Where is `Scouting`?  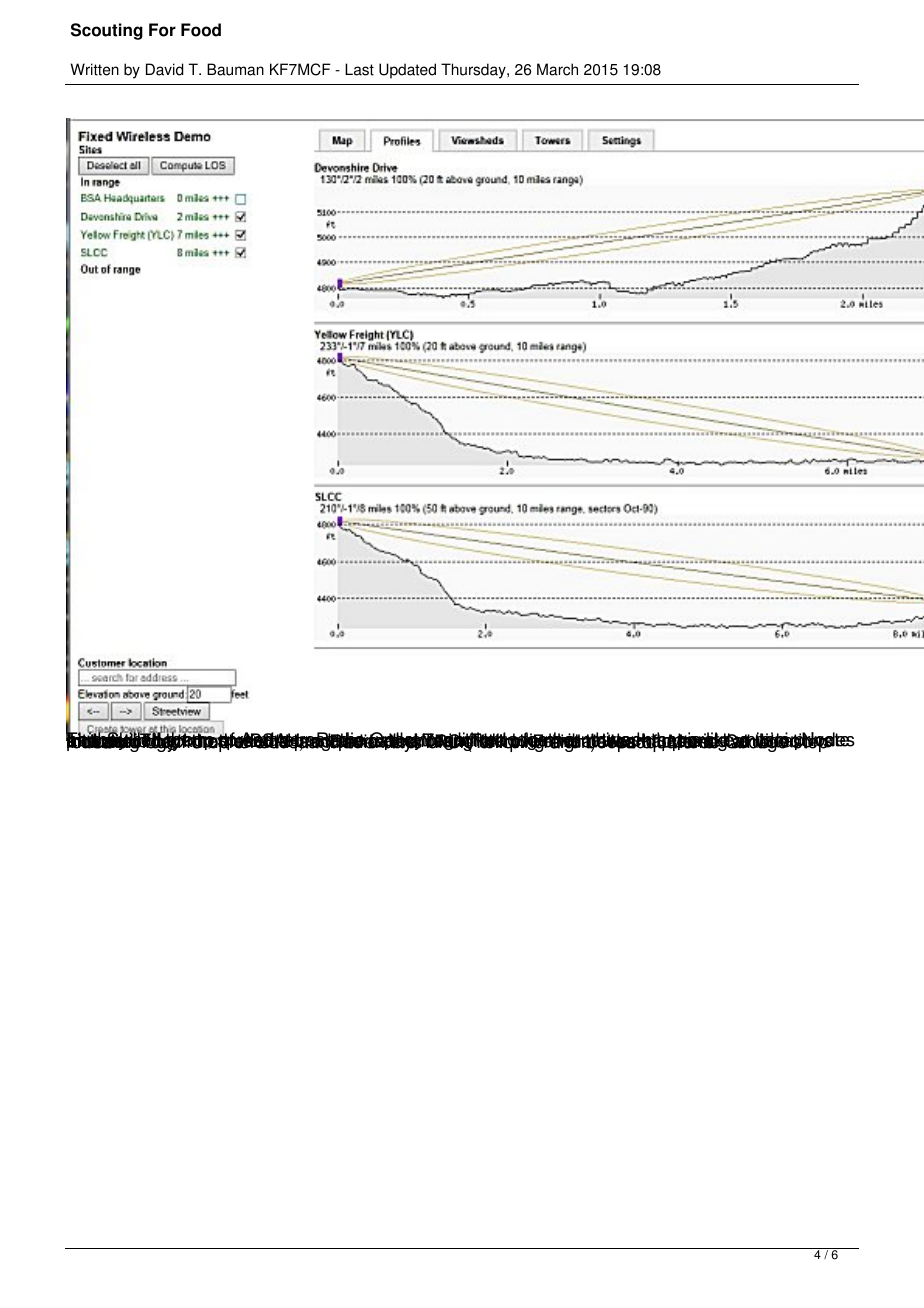 Scouting is located at coordinates (107, 31).
